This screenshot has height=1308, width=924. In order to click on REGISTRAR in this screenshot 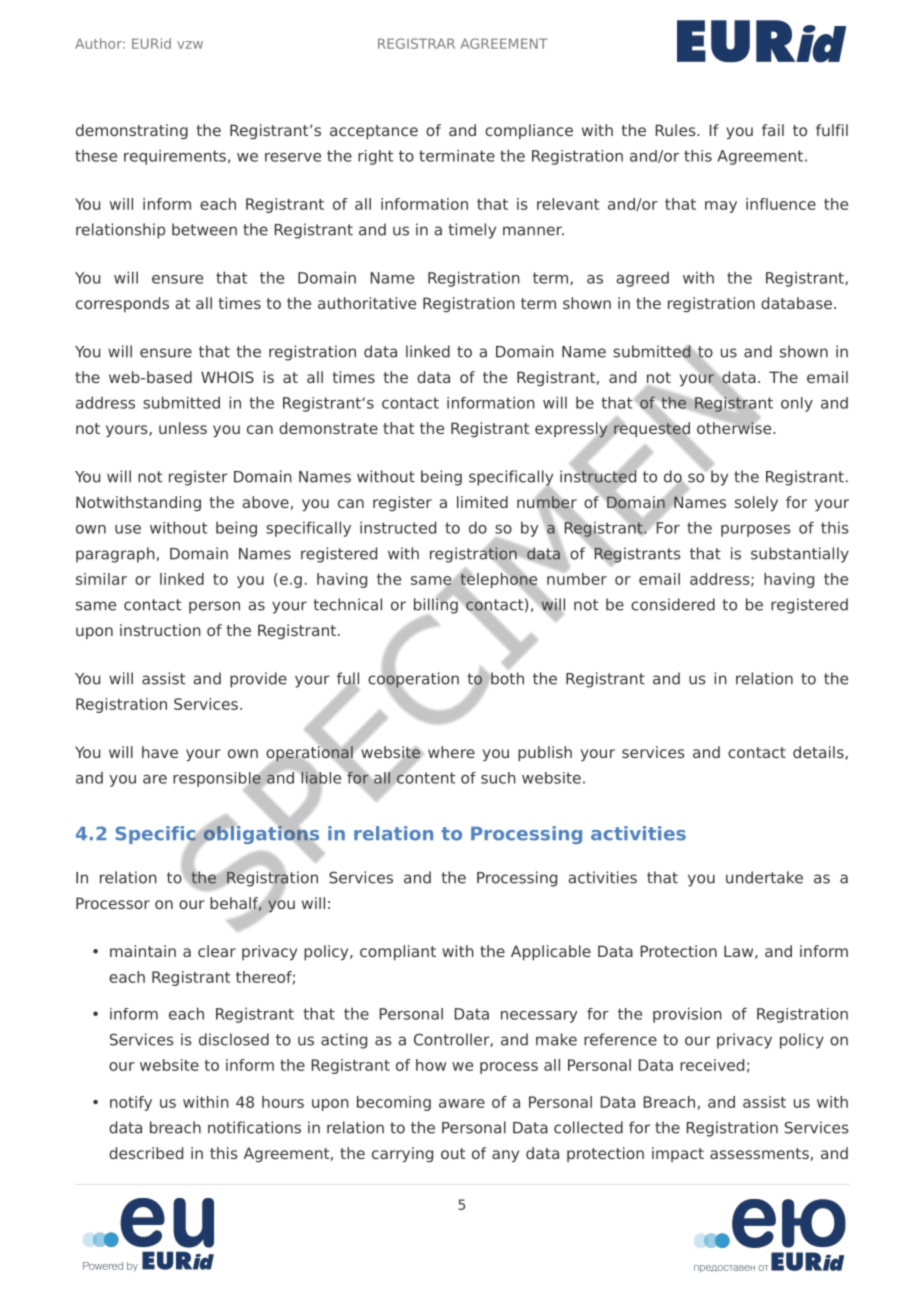, I will do `click(416, 43)`.
